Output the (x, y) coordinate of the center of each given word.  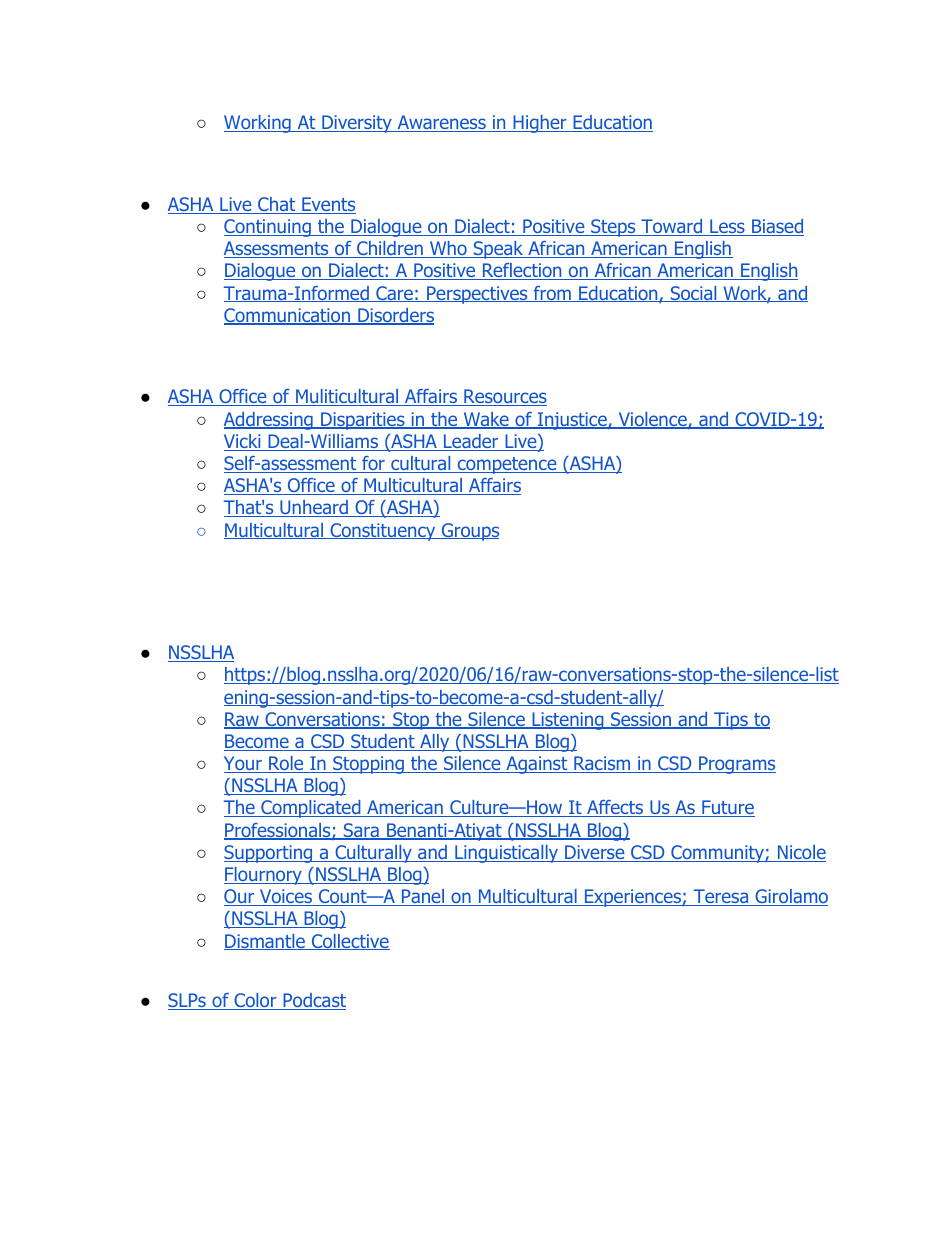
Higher (540, 124)
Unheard (314, 508)
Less (727, 227)
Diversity (357, 124)
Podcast (313, 1001)
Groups (469, 532)
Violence (652, 420)
